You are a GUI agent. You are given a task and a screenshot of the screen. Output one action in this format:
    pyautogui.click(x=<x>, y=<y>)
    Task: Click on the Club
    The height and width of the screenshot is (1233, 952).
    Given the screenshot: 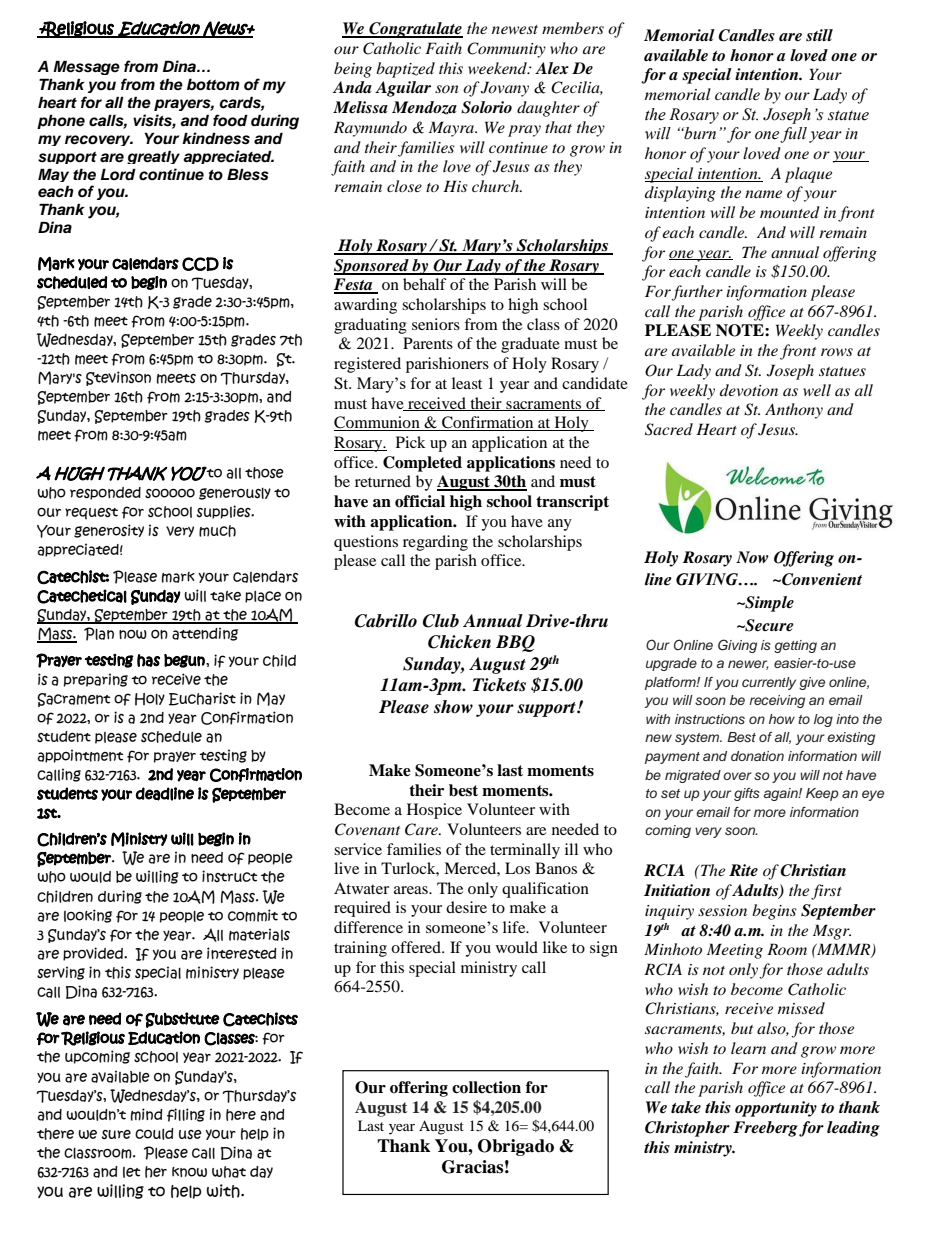 What is the action you would take?
    pyautogui.click(x=441, y=621)
